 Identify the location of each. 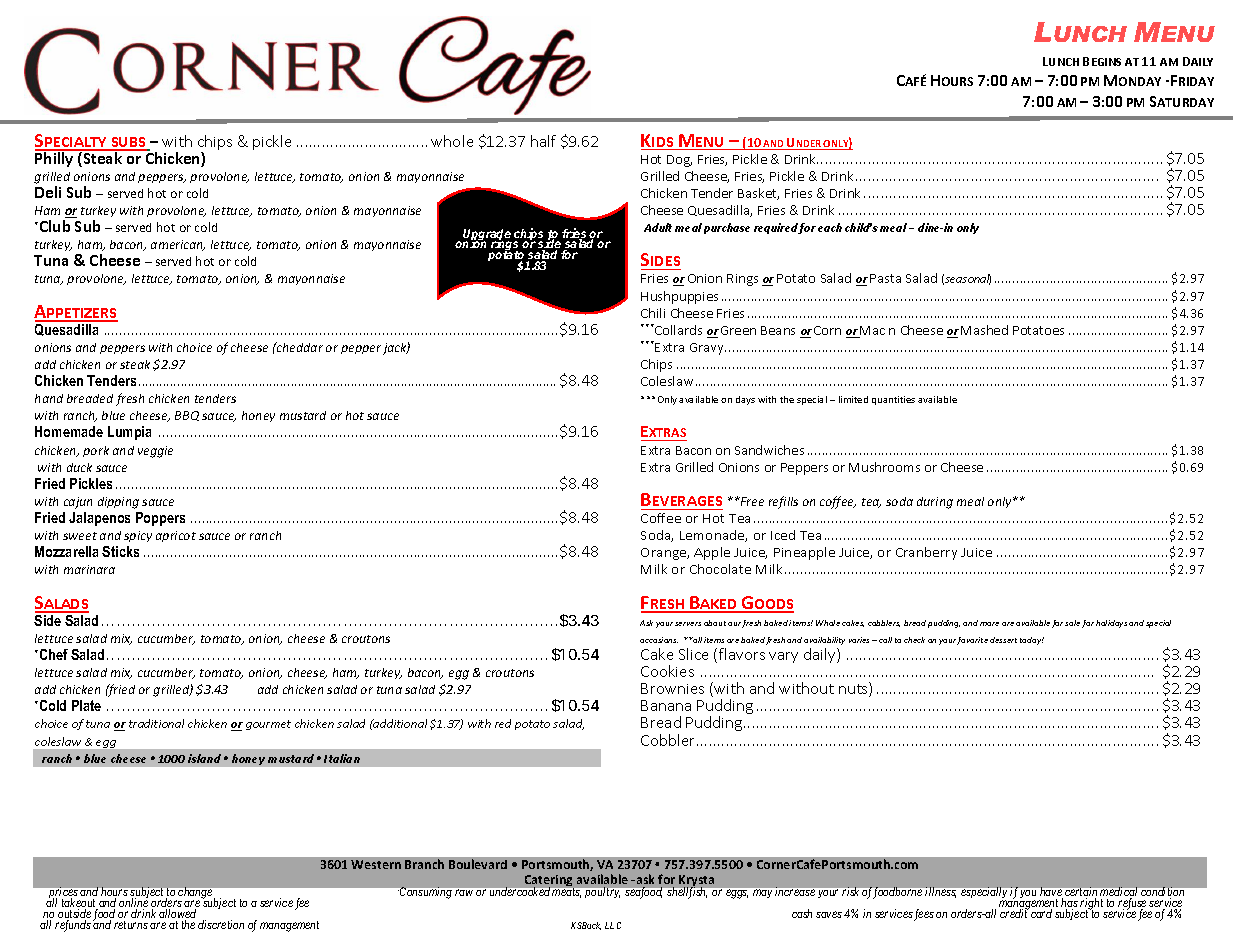
(830, 227).
